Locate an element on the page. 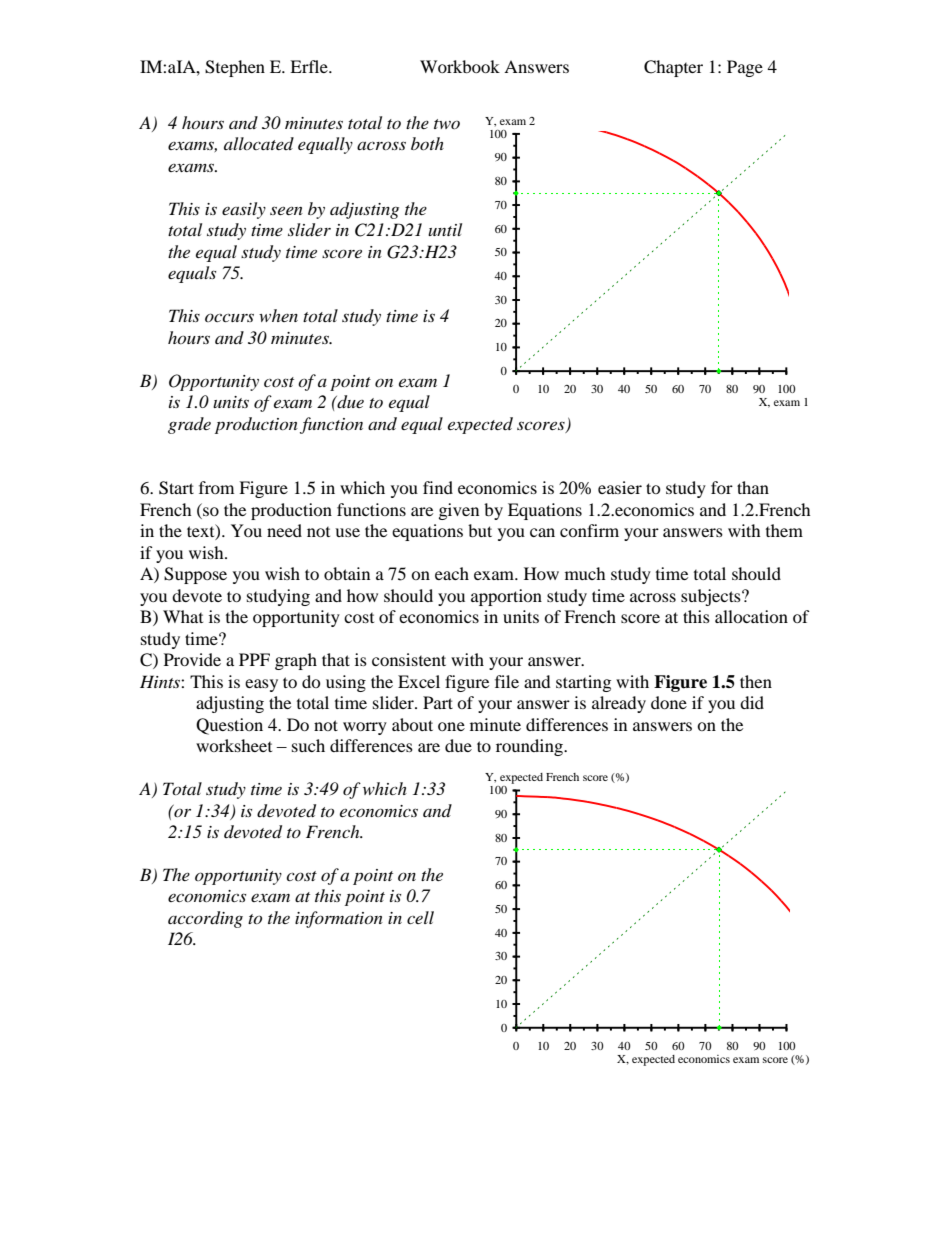 The image size is (952, 1233). according is located at coordinates (205, 919).
